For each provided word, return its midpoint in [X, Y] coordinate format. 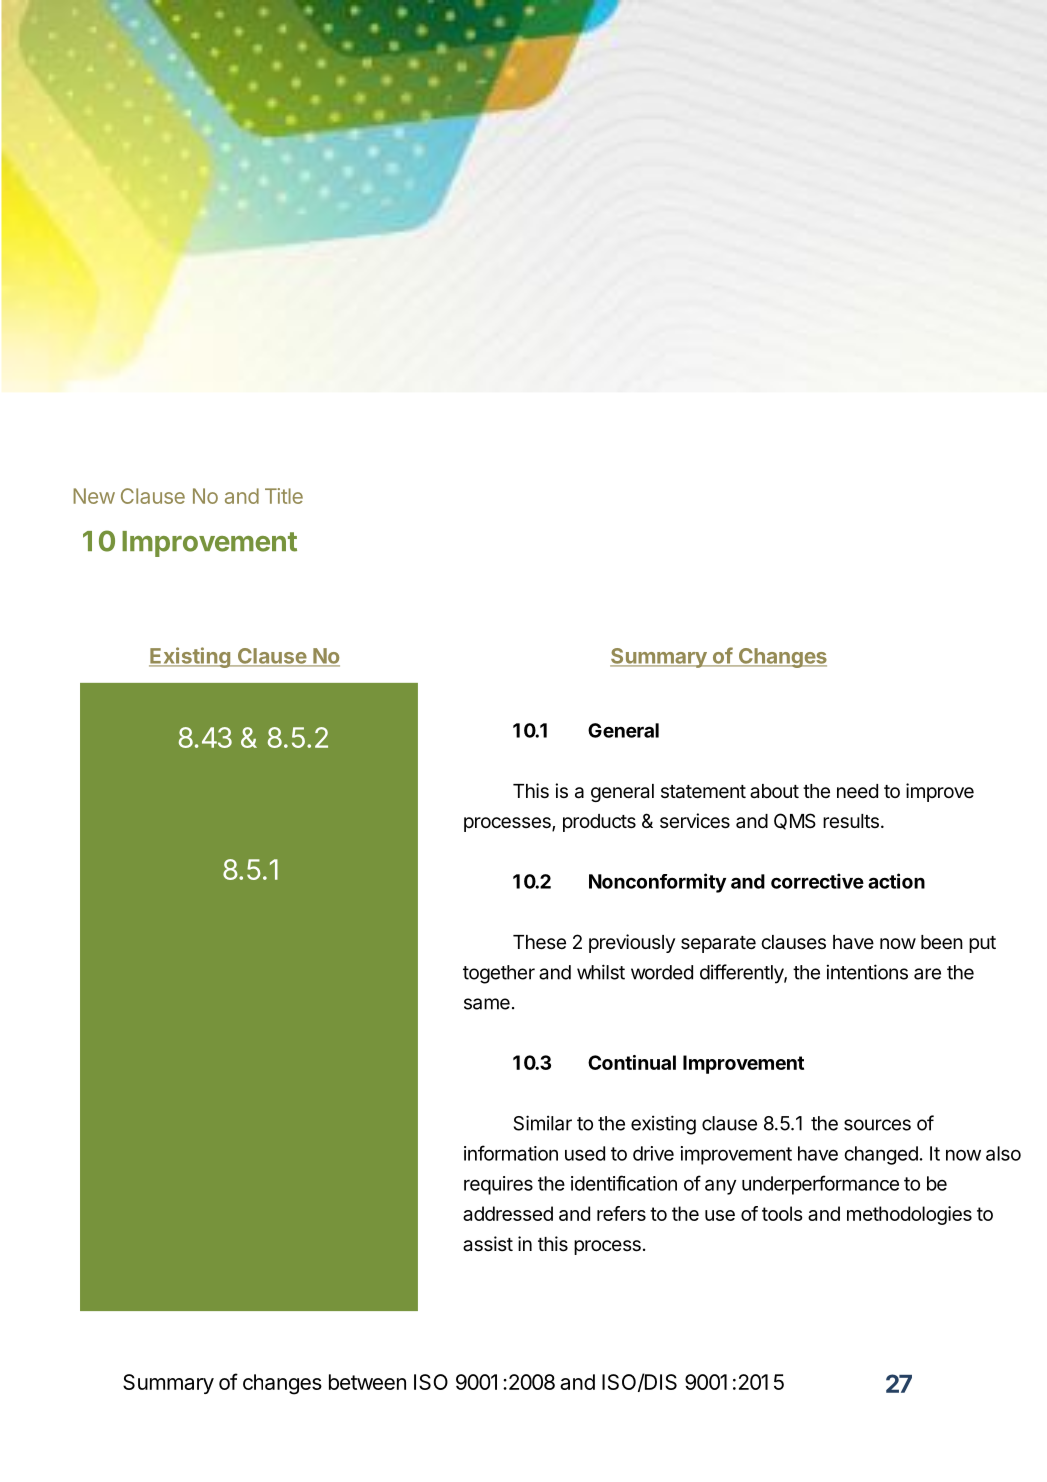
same [487, 1004]
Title [284, 496]
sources [877, 1125]
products [599, 823]
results [851, 821]
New [94, 496]
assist [488, 1244]
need [857, 791]
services [695, 821]
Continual [632, 1062]
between [367, 1382]
